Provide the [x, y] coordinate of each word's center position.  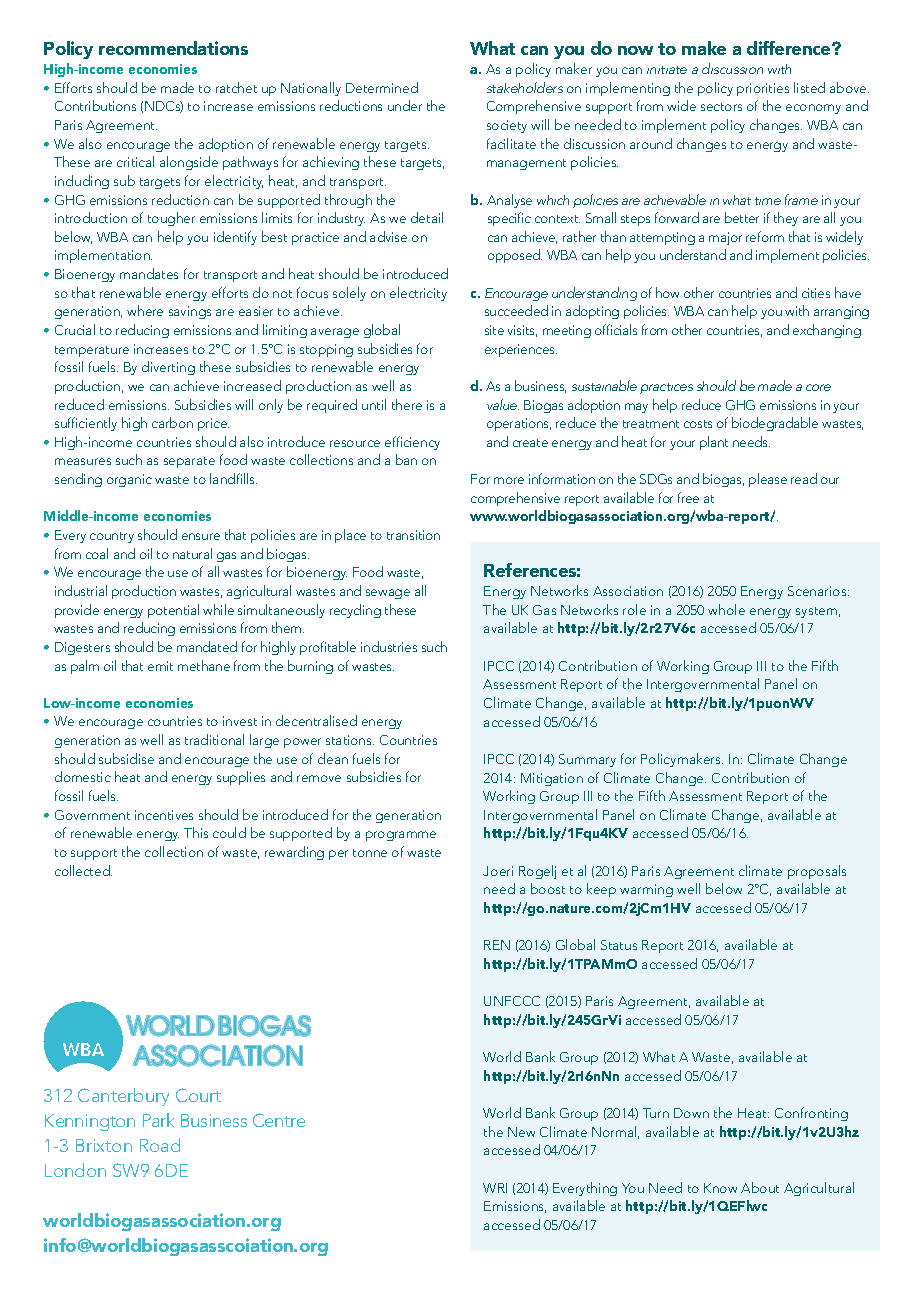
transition [413, 535]
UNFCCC [512, 1001]
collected [83, 870]
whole [726, 609]
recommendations [173, 48]
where [145, 310]
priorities [763, 89]
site [494, 330]
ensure [201, 536]
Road [160, 1145]
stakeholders [525, 87]
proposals [817, 872]
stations [350, 740]
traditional [214, 739]
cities [816, 293]
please [768, 480]
